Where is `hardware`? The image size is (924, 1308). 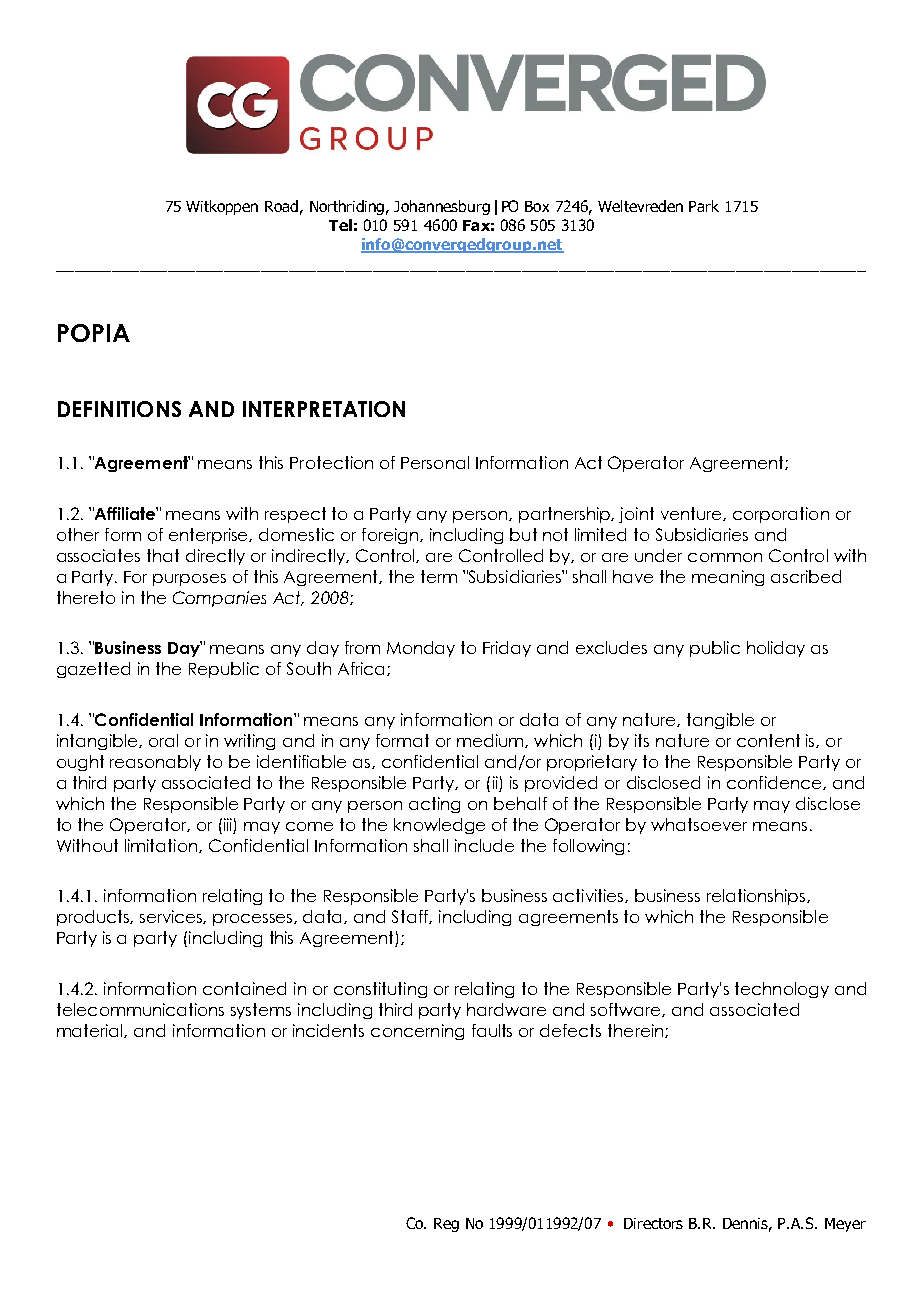 hardware is located at coordinates (506, 1009).
